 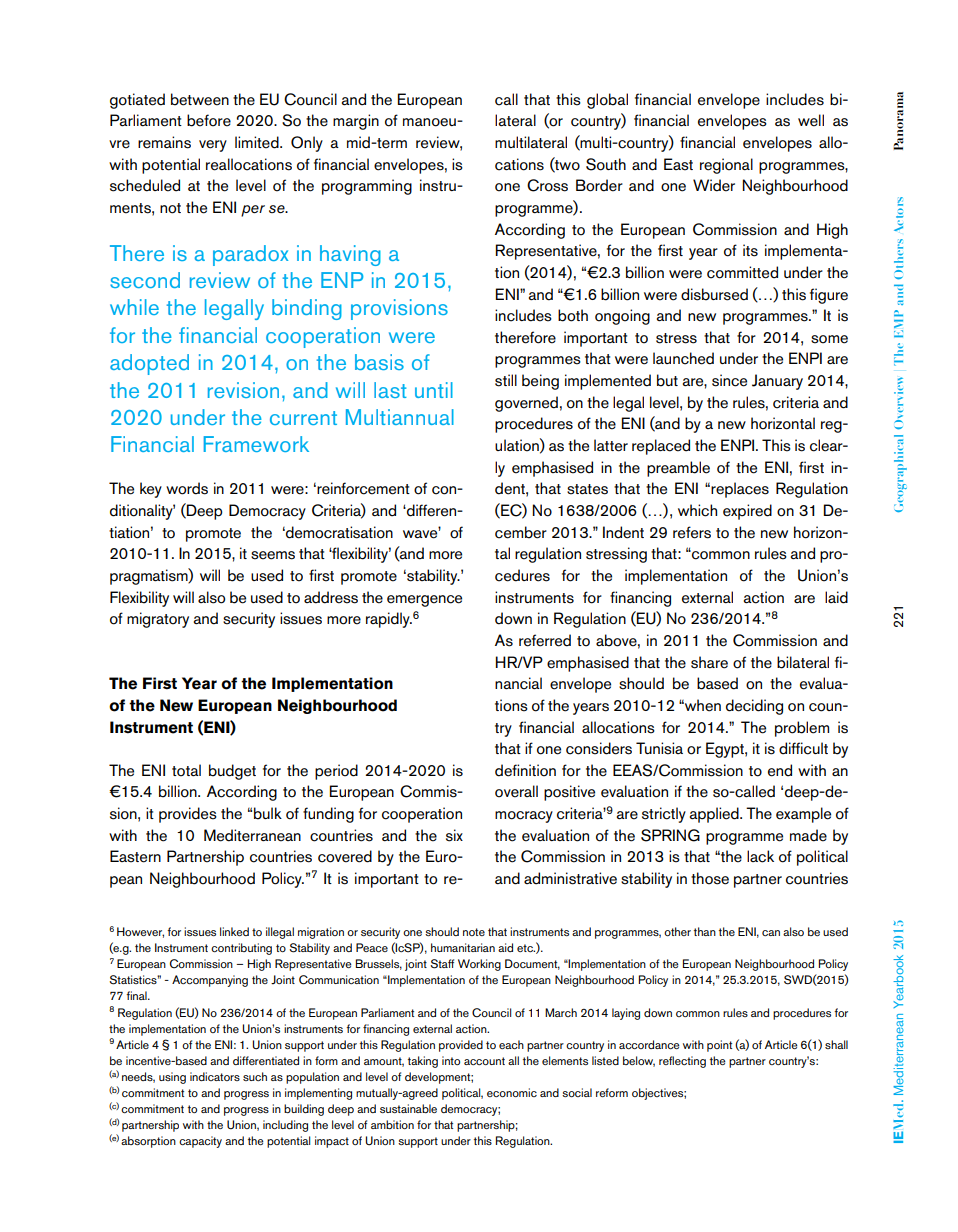 What do you see at coordinates (200, 1142) in the document?
I see `capacity` at bounding box center [200, 1142].
